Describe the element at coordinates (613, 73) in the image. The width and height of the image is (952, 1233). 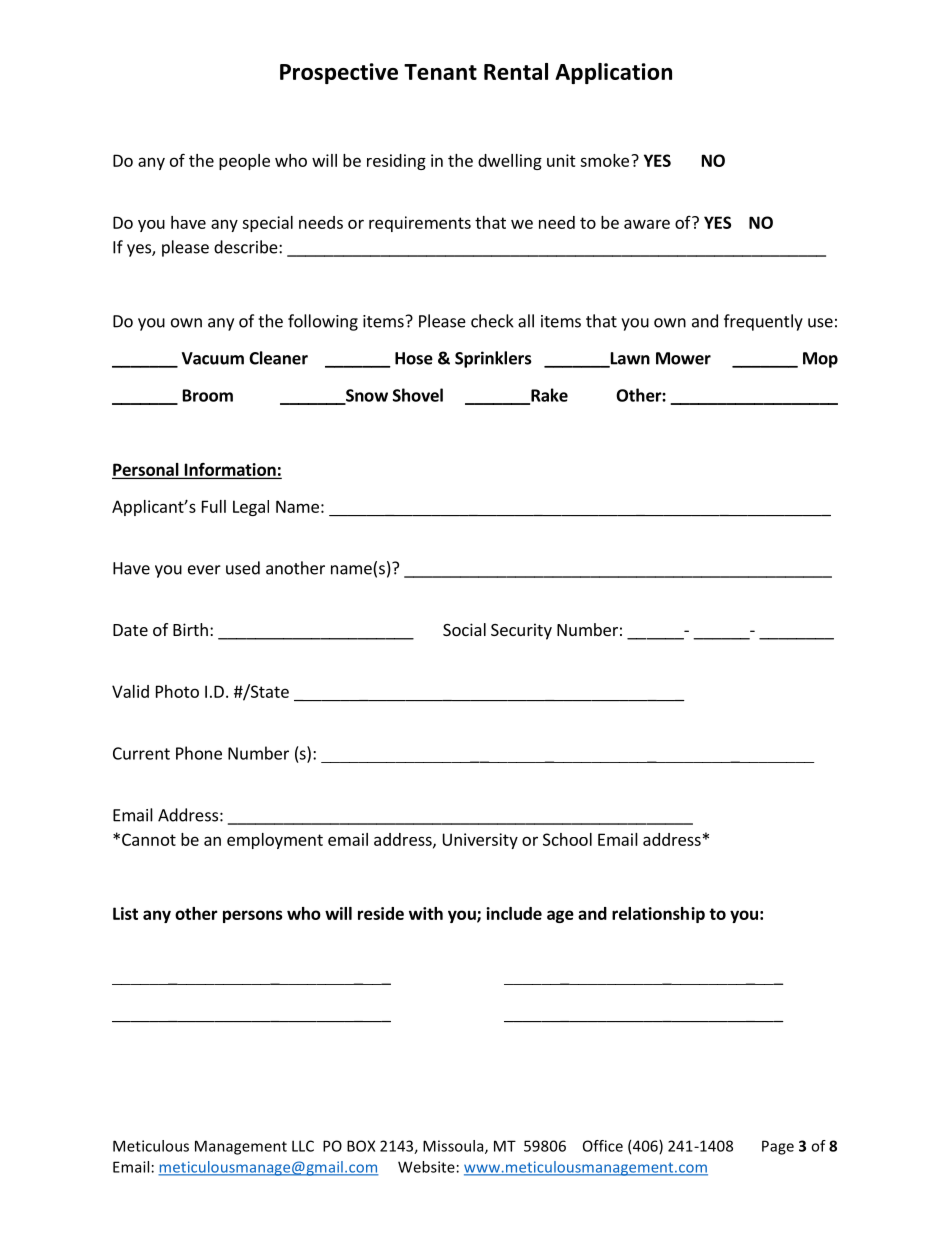
I see `Application` at that location.
